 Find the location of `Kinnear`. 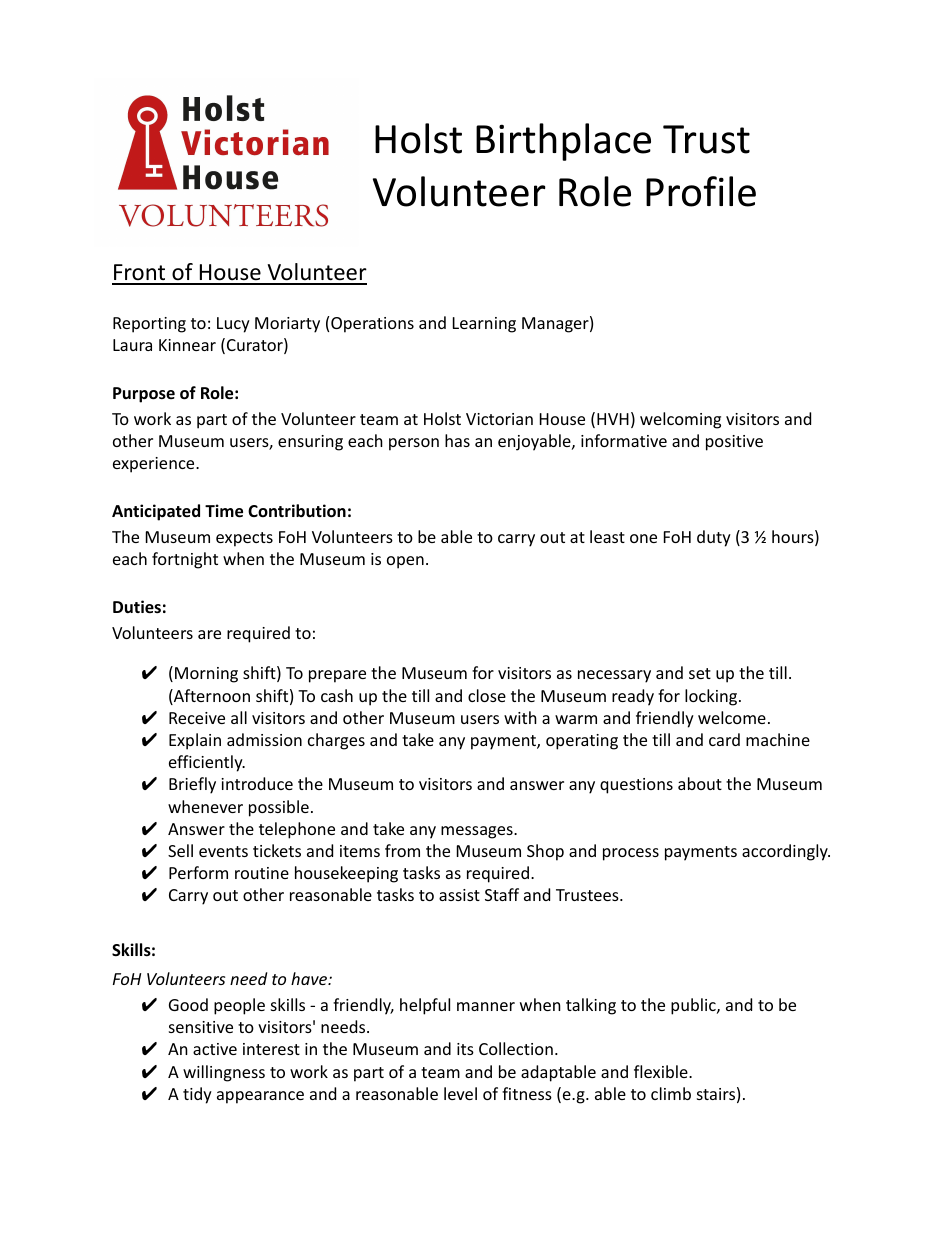

Kinnear is located at coordinates (187, 345).
